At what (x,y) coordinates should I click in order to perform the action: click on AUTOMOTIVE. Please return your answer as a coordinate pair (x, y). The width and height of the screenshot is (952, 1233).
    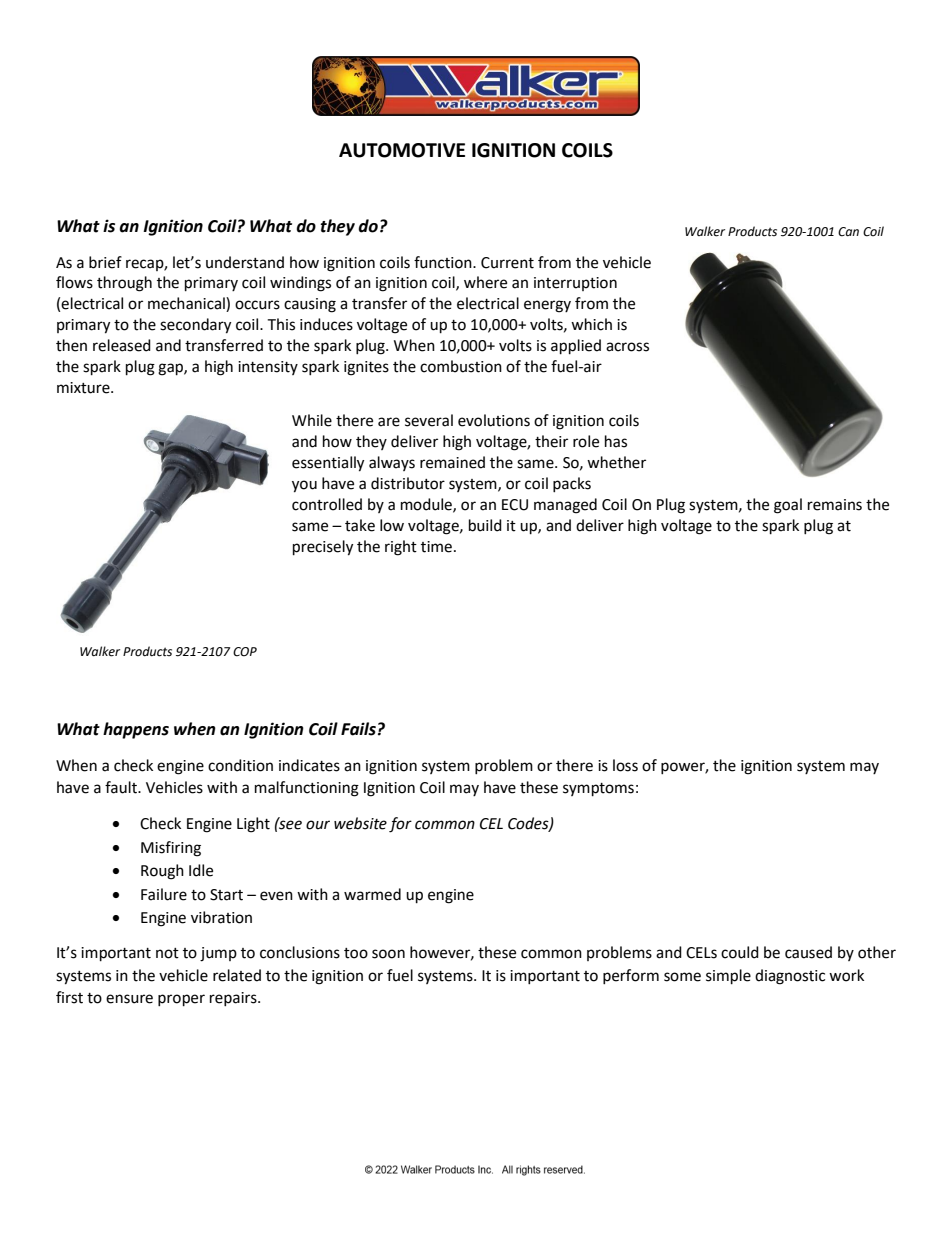
    Looking at the image, I should click on (402, 150).
